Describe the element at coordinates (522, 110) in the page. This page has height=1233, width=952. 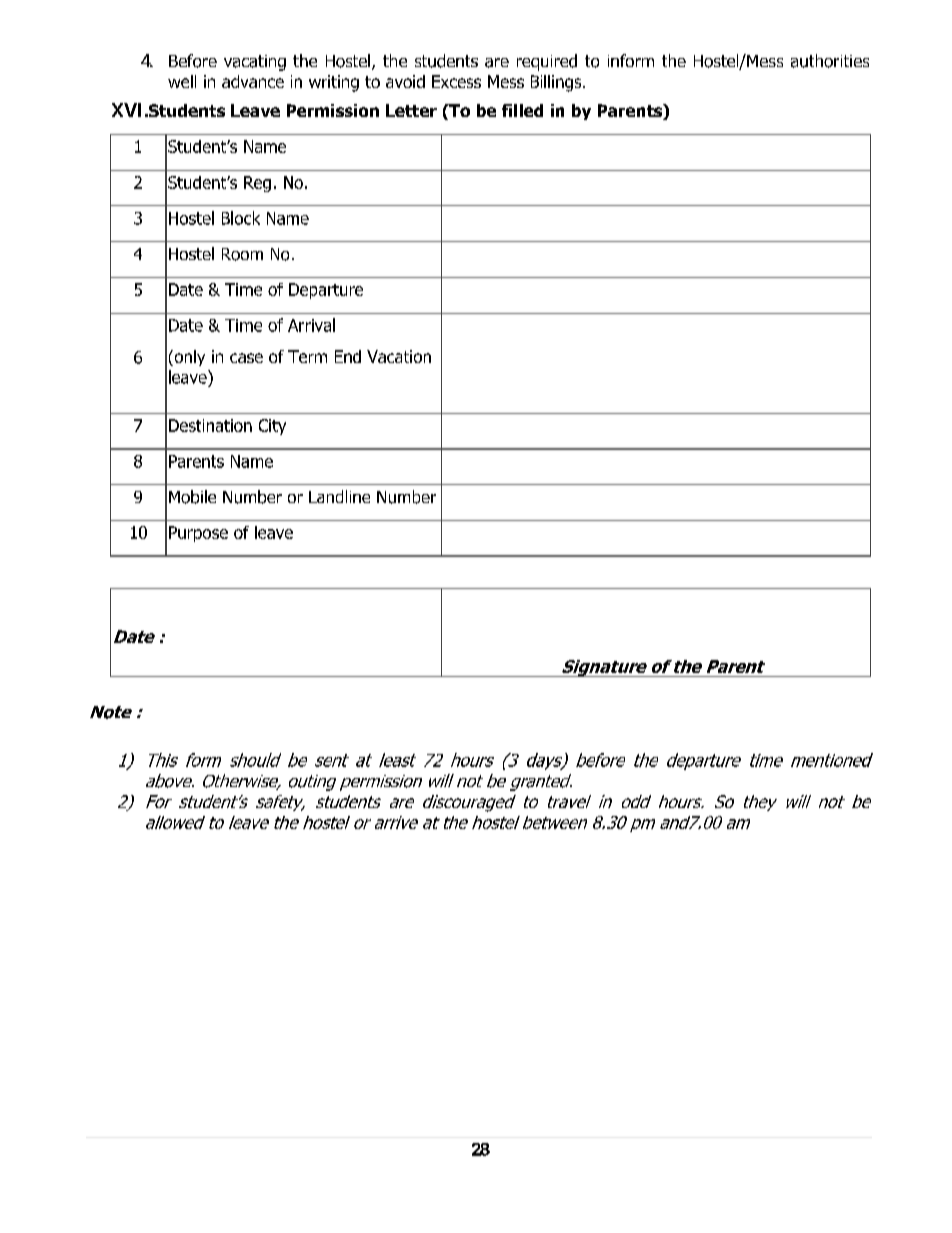
I see `filled` at that location.
